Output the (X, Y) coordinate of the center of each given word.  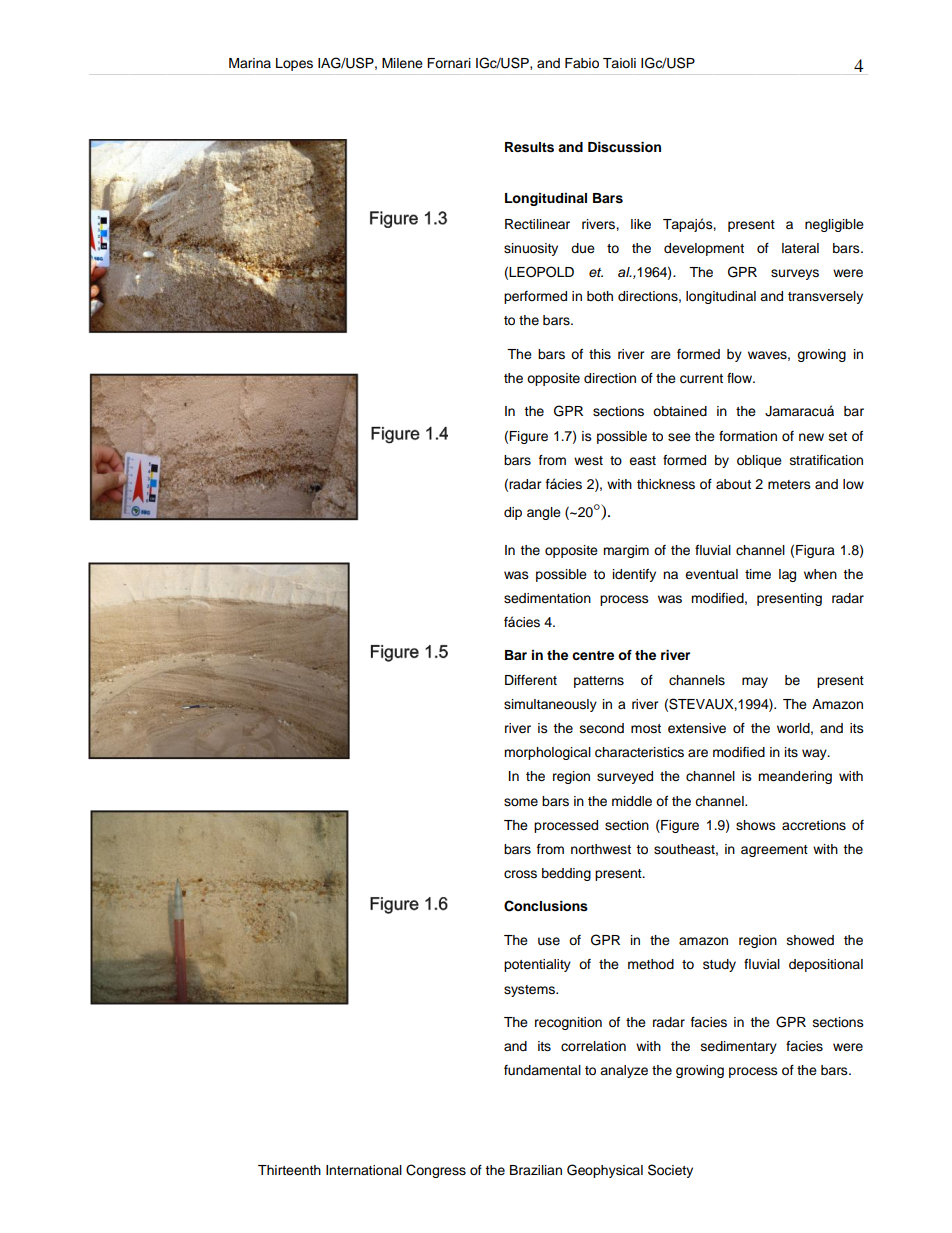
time (758, 574)
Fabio (582, 63)
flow (741, 378)
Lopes (294, 64)
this (600, 354)
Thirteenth (289, 1170)
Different (531, 680)
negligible (834, 225)
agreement (774, 851)
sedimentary (739, 1047)
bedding (566, 874)
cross (520, 874)
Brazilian (536, 1170)
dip (513, 513)
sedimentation (547, 598)
